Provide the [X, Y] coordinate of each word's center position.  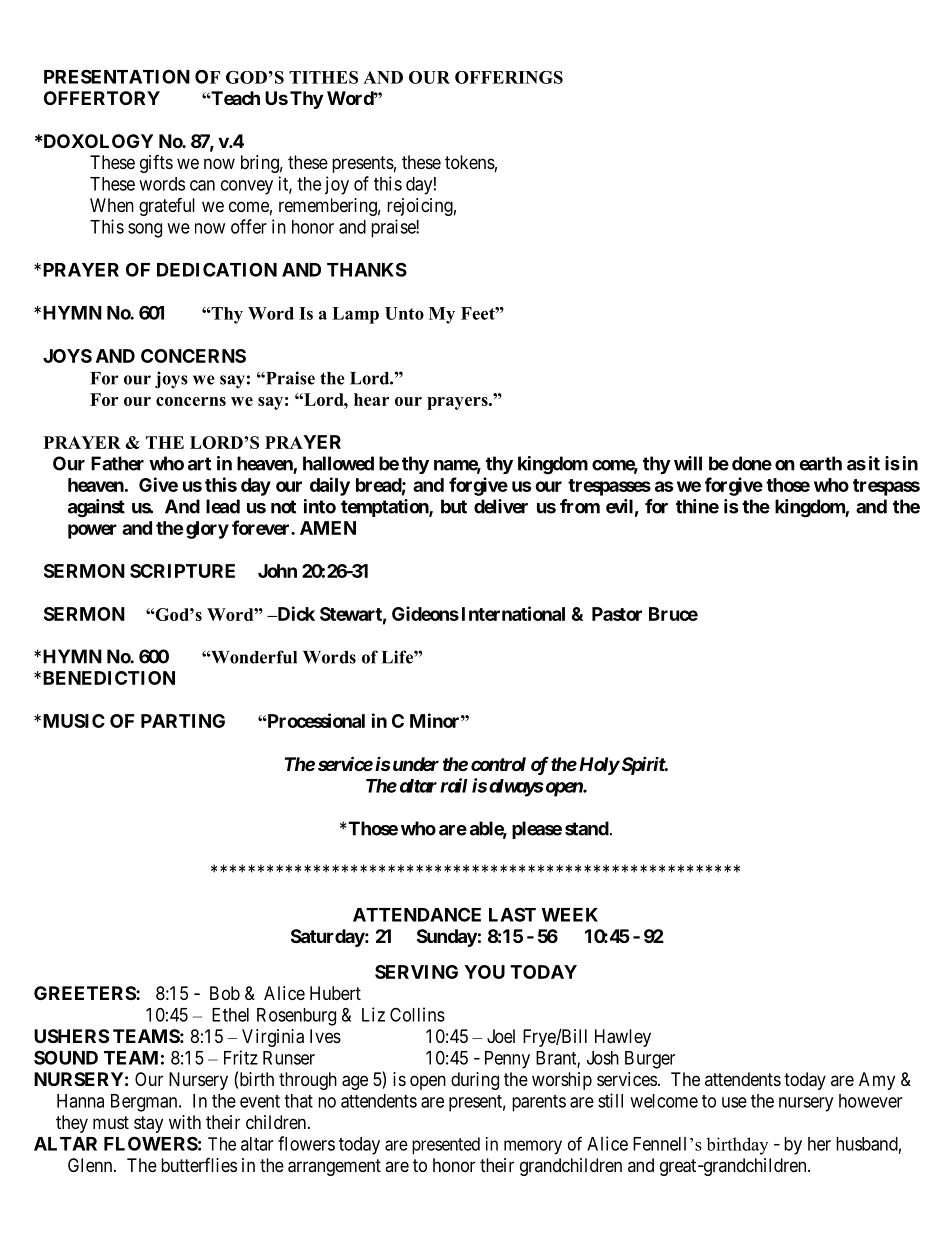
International [513, 613]
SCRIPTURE [182, 571]
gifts [156, 164]
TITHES [323, 77]
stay [148, 1124]
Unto [404, 313]
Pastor [617, 614]
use [734, 1102]
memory [533, 1147]
